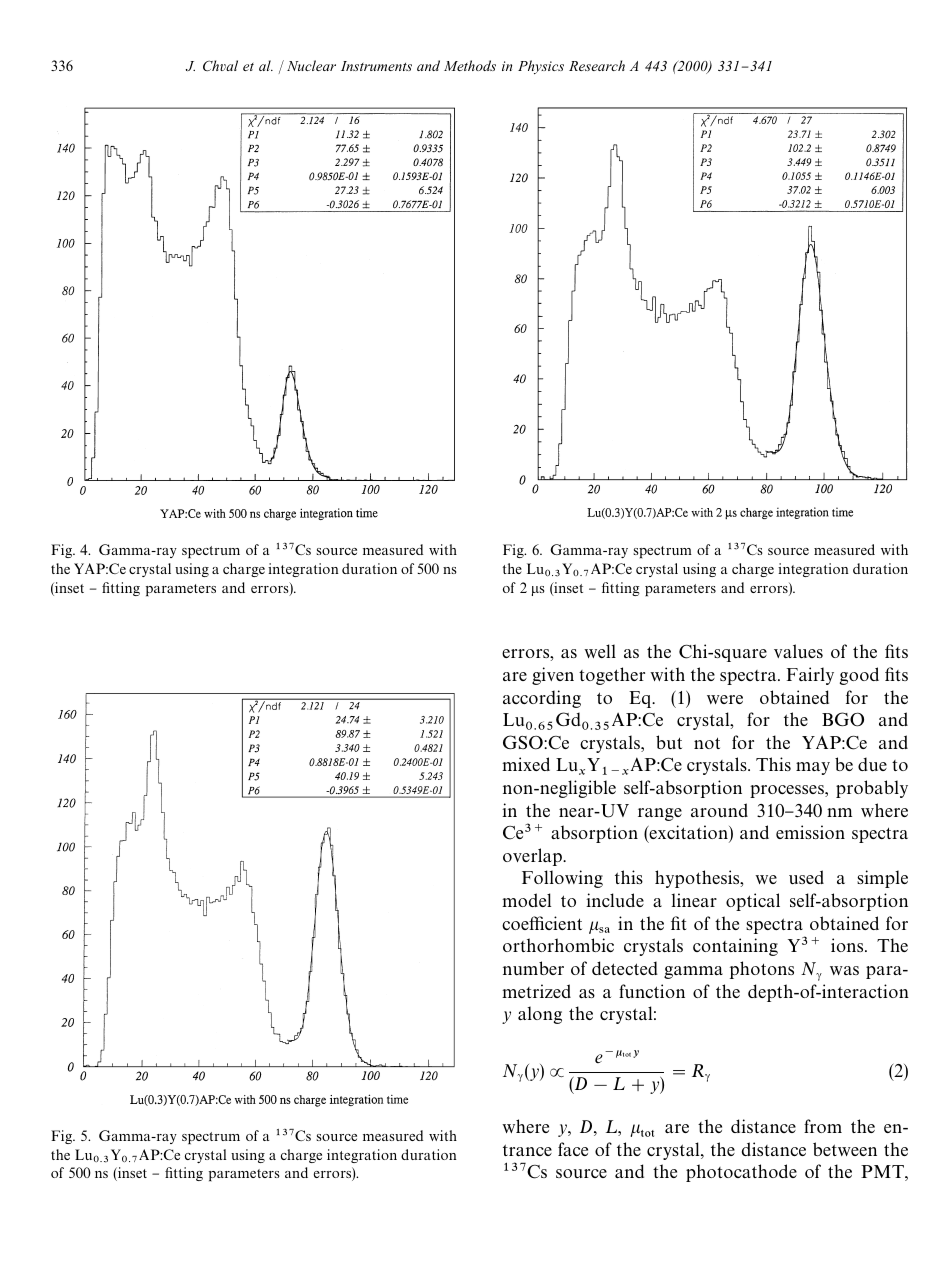 The width and height of the page is (952, 1284). I want to click on Instruments, so click(376, 66).
